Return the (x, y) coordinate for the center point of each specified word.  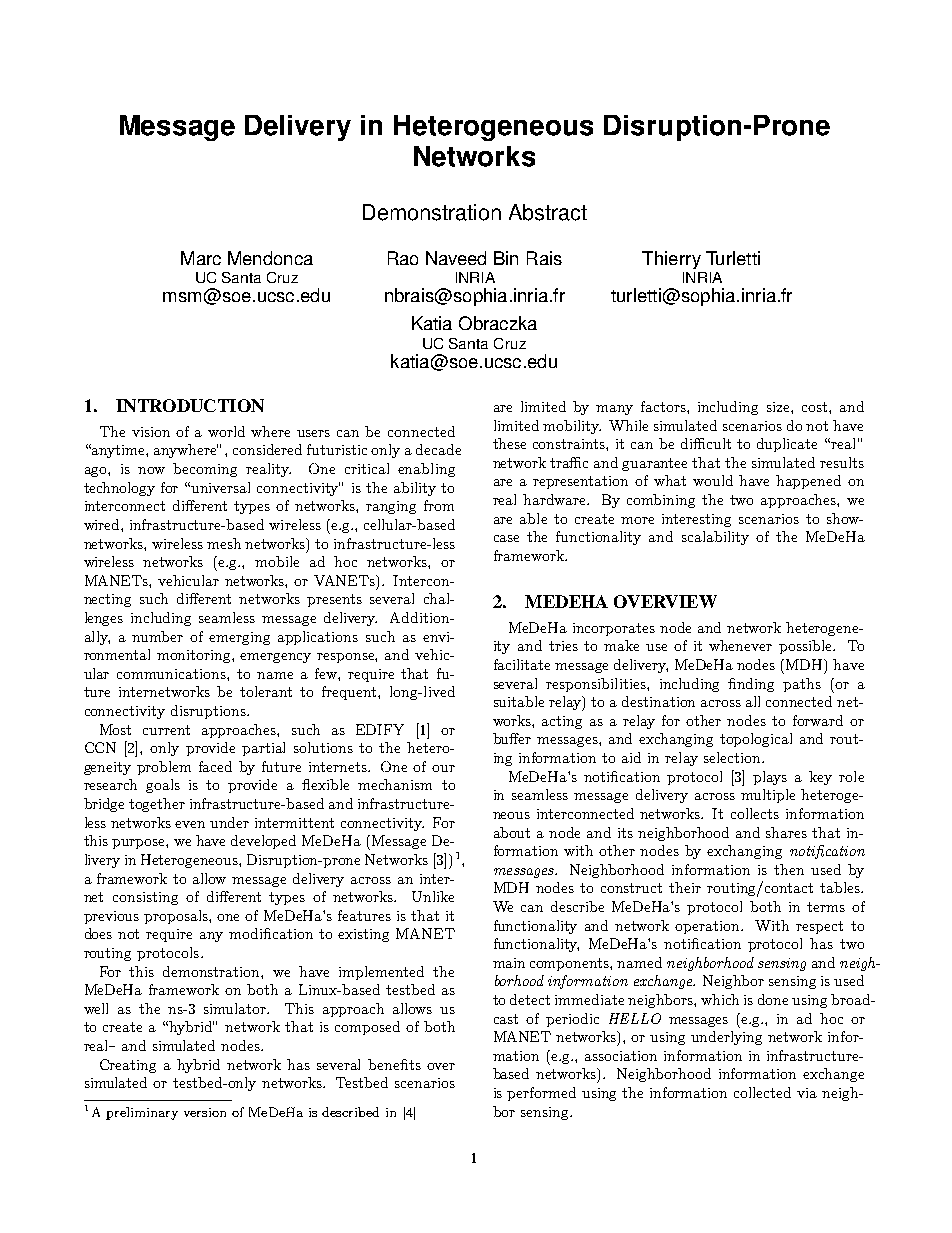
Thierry (671, 260)
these (509, 443)
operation (709, 927)
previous (111, 917)
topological (756, 740)
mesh (224, 543)
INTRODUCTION (190, 405)
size (779, 407)
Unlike (433, 896)
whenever (740, 645)
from (439, 505)
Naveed (456, 258)
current (166, 730)
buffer (512, 738)
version (205, 1112)
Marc (201, 258)
